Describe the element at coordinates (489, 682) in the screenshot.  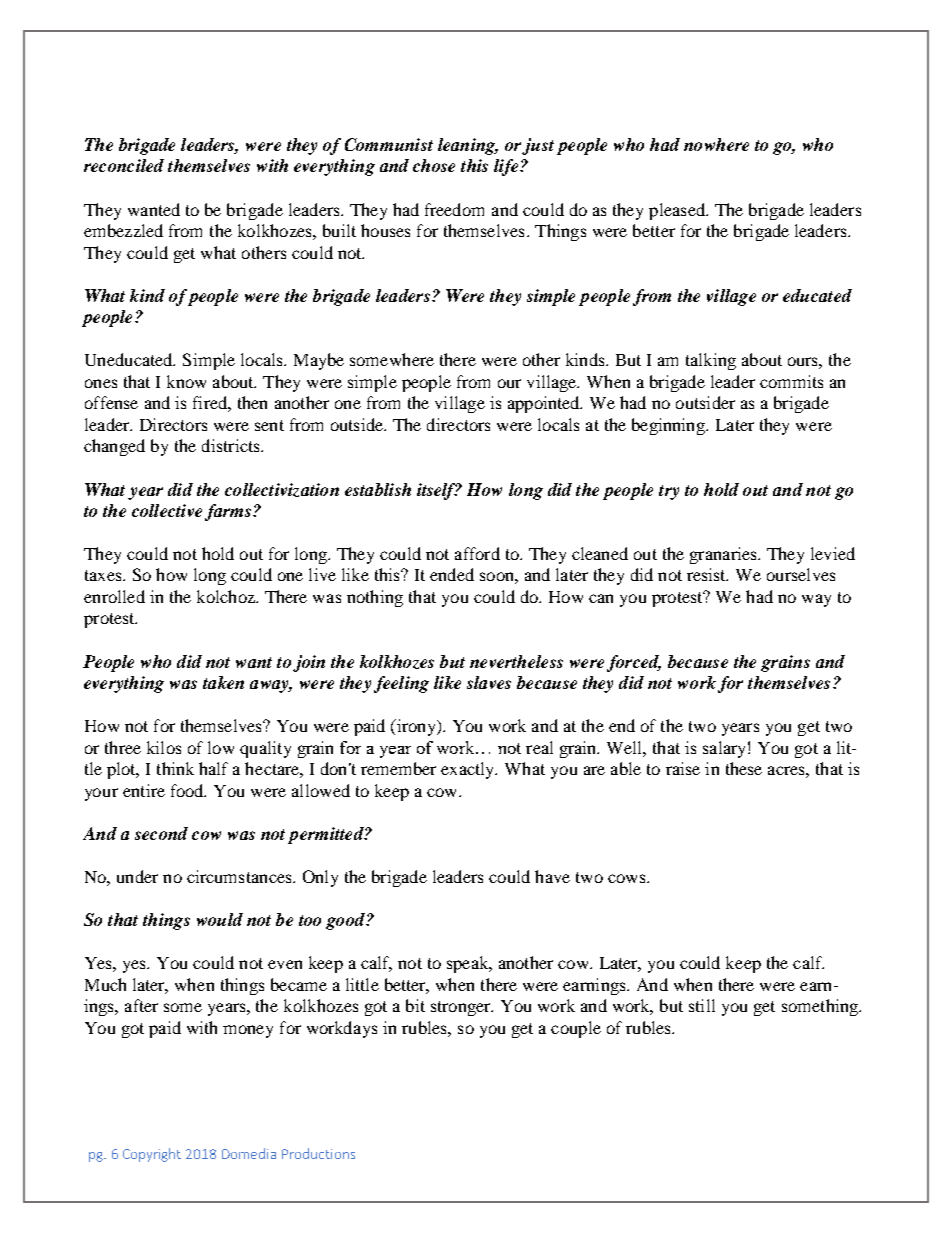
I see `slaves` at that location.
